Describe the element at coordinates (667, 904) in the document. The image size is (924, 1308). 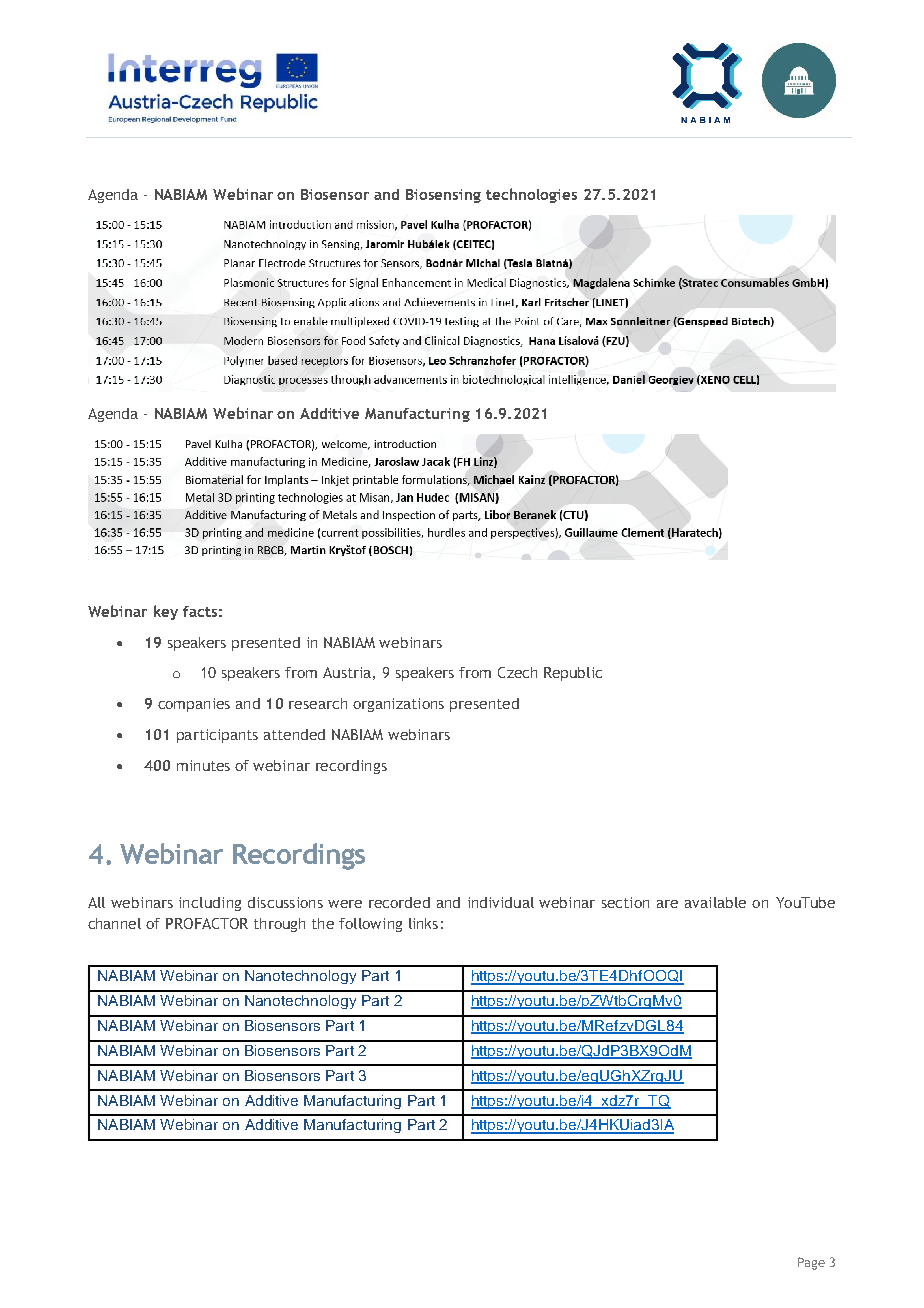
I see `are` at that location.
